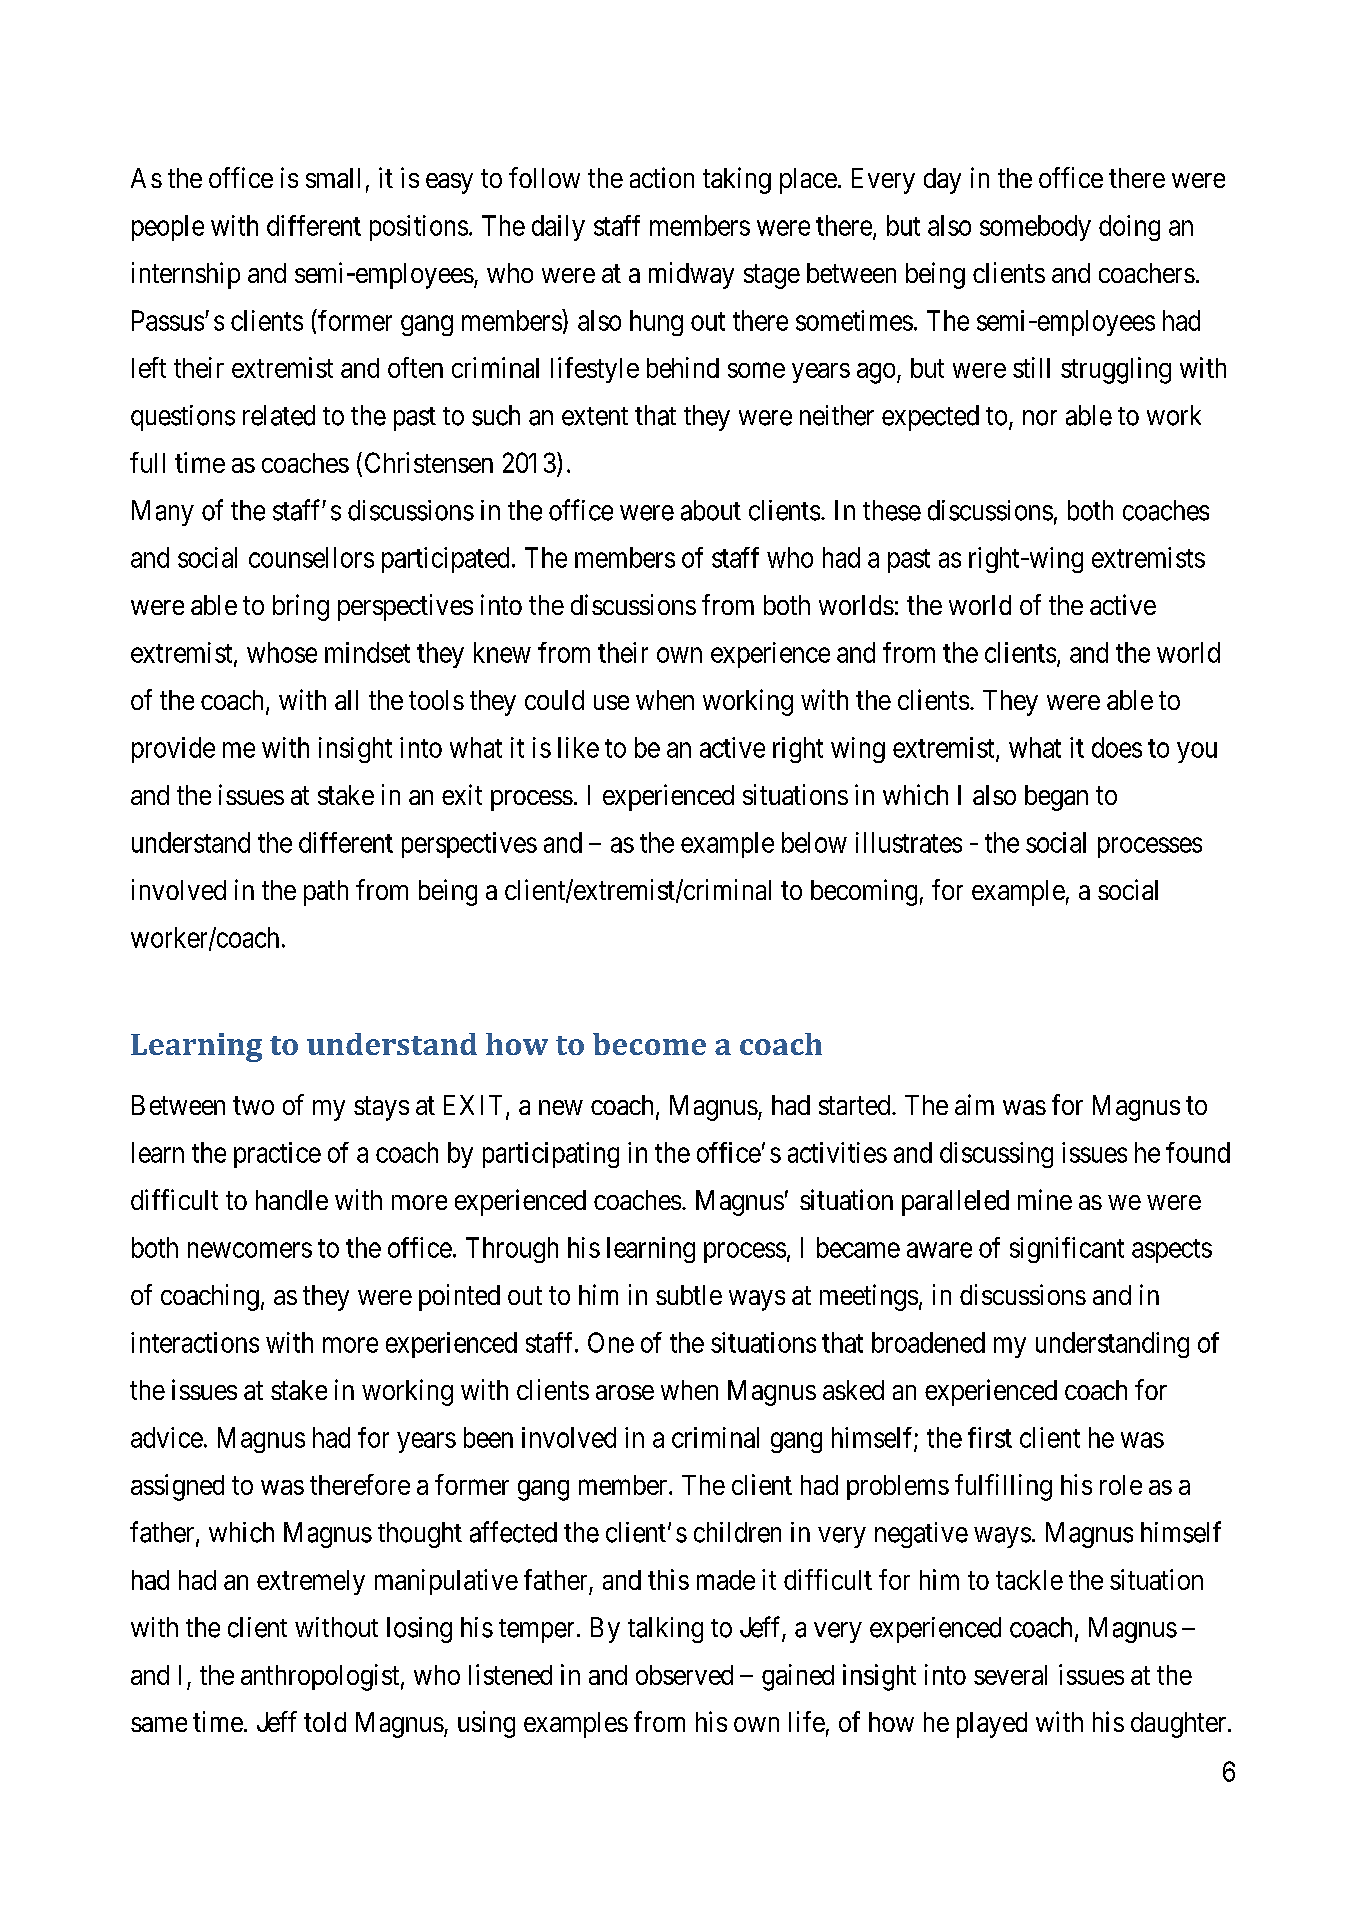  I want to click on observed, so click(684, 1675).
